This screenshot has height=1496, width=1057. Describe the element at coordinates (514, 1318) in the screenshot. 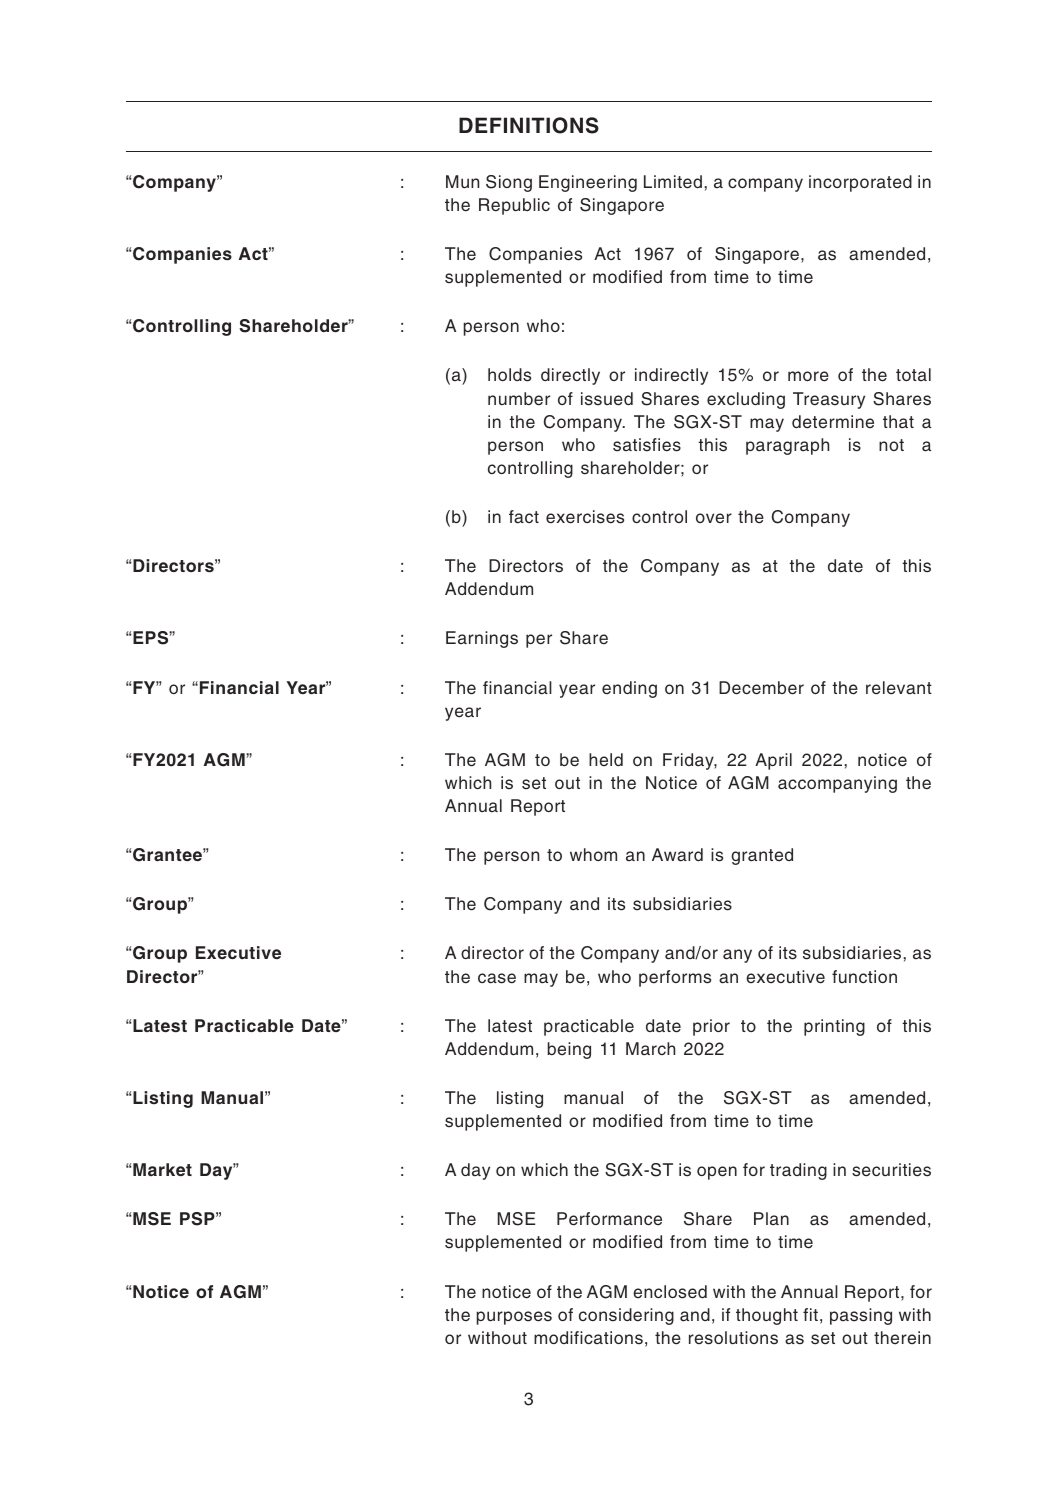

I see `purposes` at that location.
